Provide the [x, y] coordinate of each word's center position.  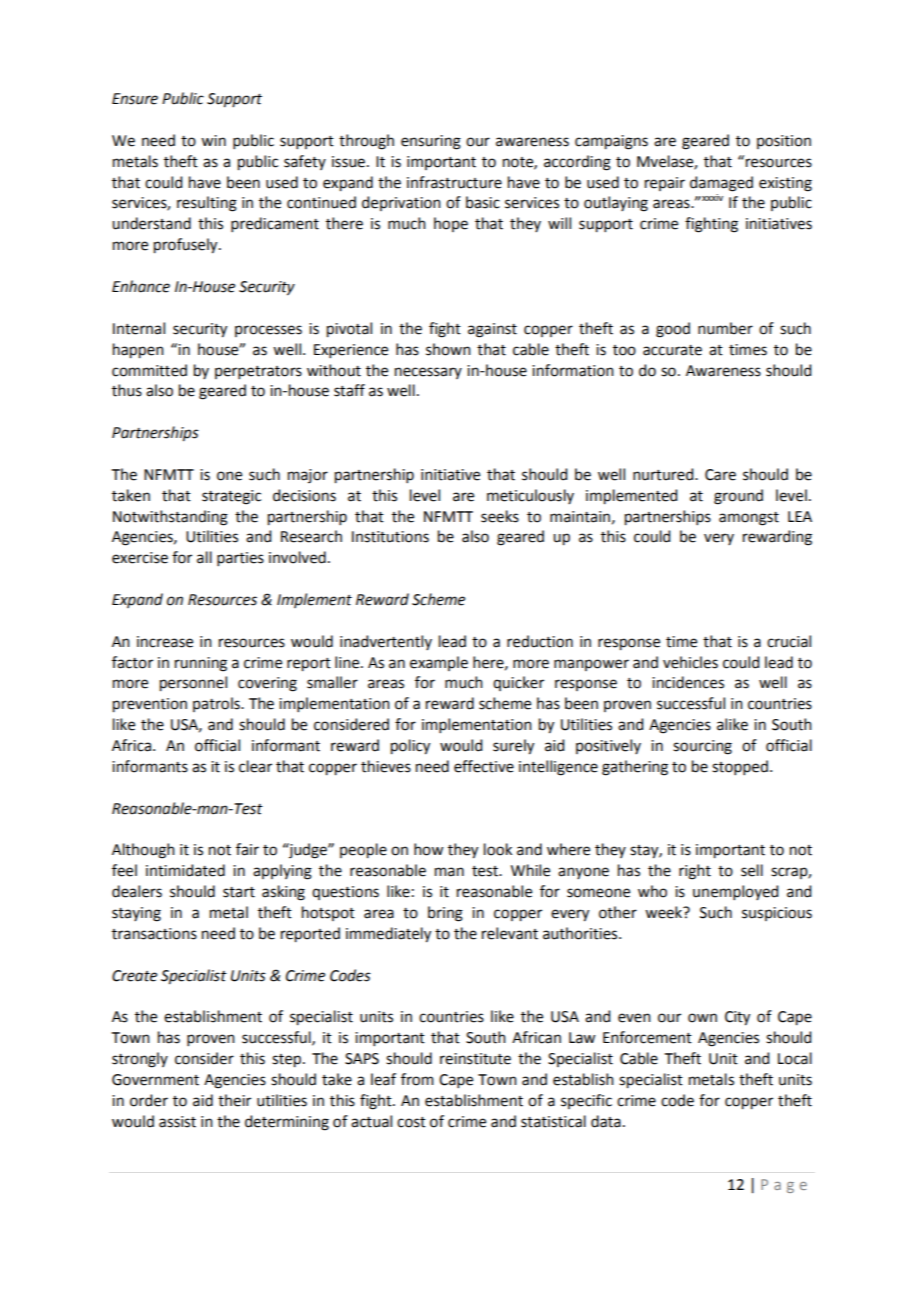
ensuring [431, 142]
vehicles [690, 662]
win [213, 140]
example [439, 663]
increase [165, 642]
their [234, 1100]
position [784, 142]
